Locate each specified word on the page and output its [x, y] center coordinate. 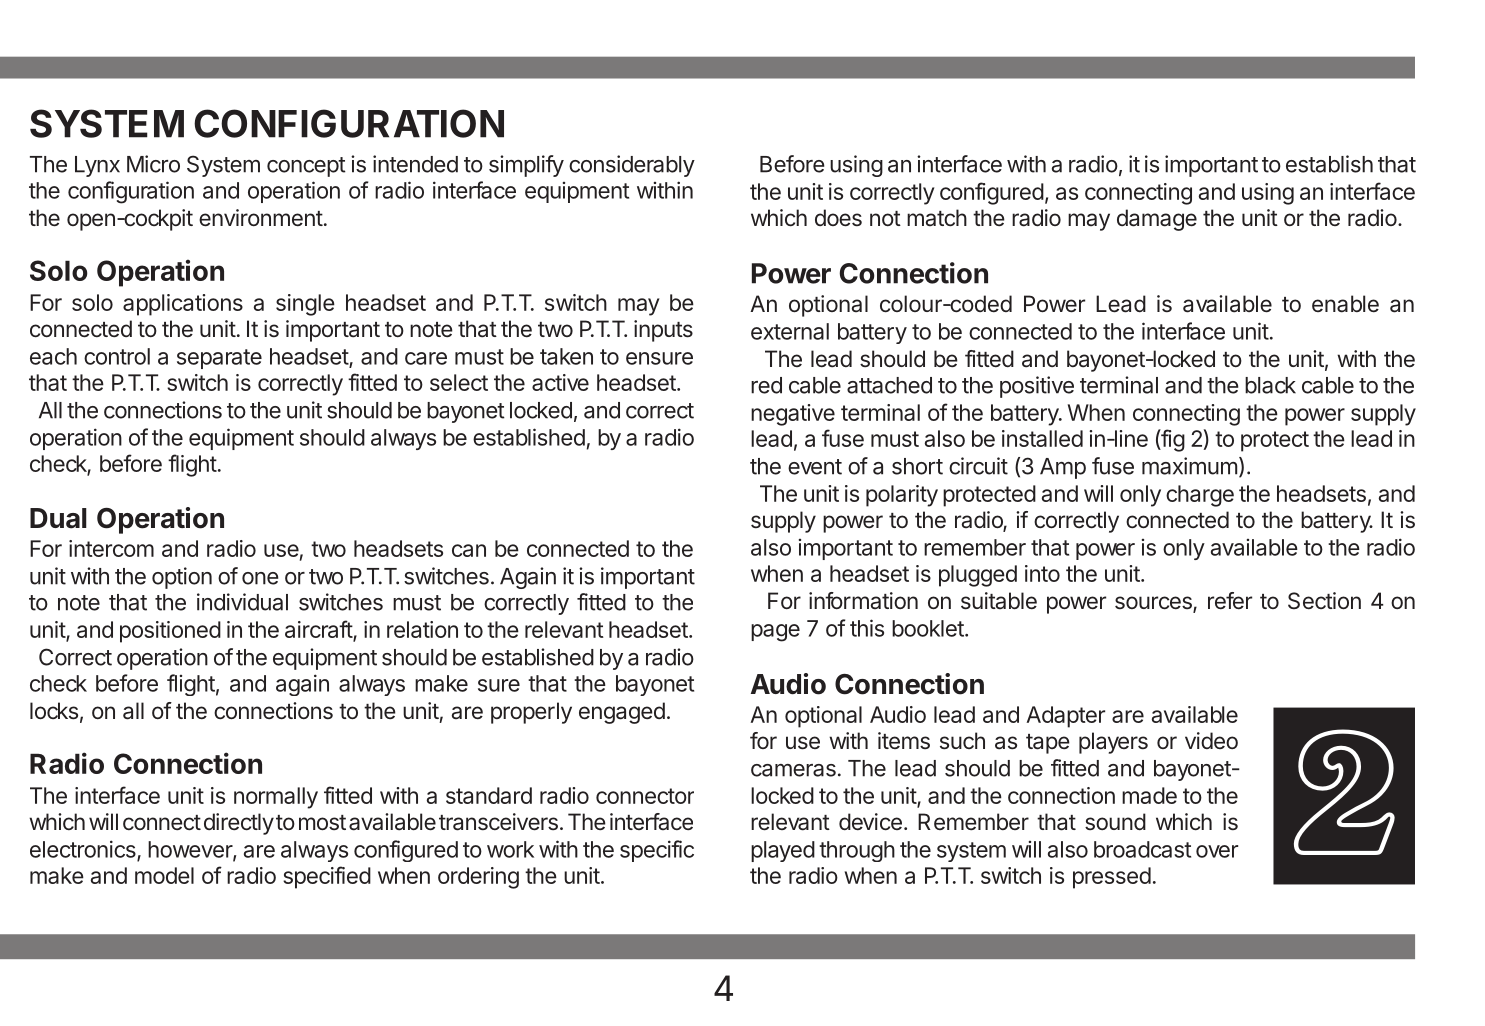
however [191, 850]
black [1270, 385]
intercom [111, 548]
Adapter [1066, 717]
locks [54, 711]
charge [1200, 496]
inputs [663, 331]
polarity [902, 496]
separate [219, 359]
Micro [153, 164]
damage [1157, 220]
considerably [632, 166]
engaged [622, 713]
